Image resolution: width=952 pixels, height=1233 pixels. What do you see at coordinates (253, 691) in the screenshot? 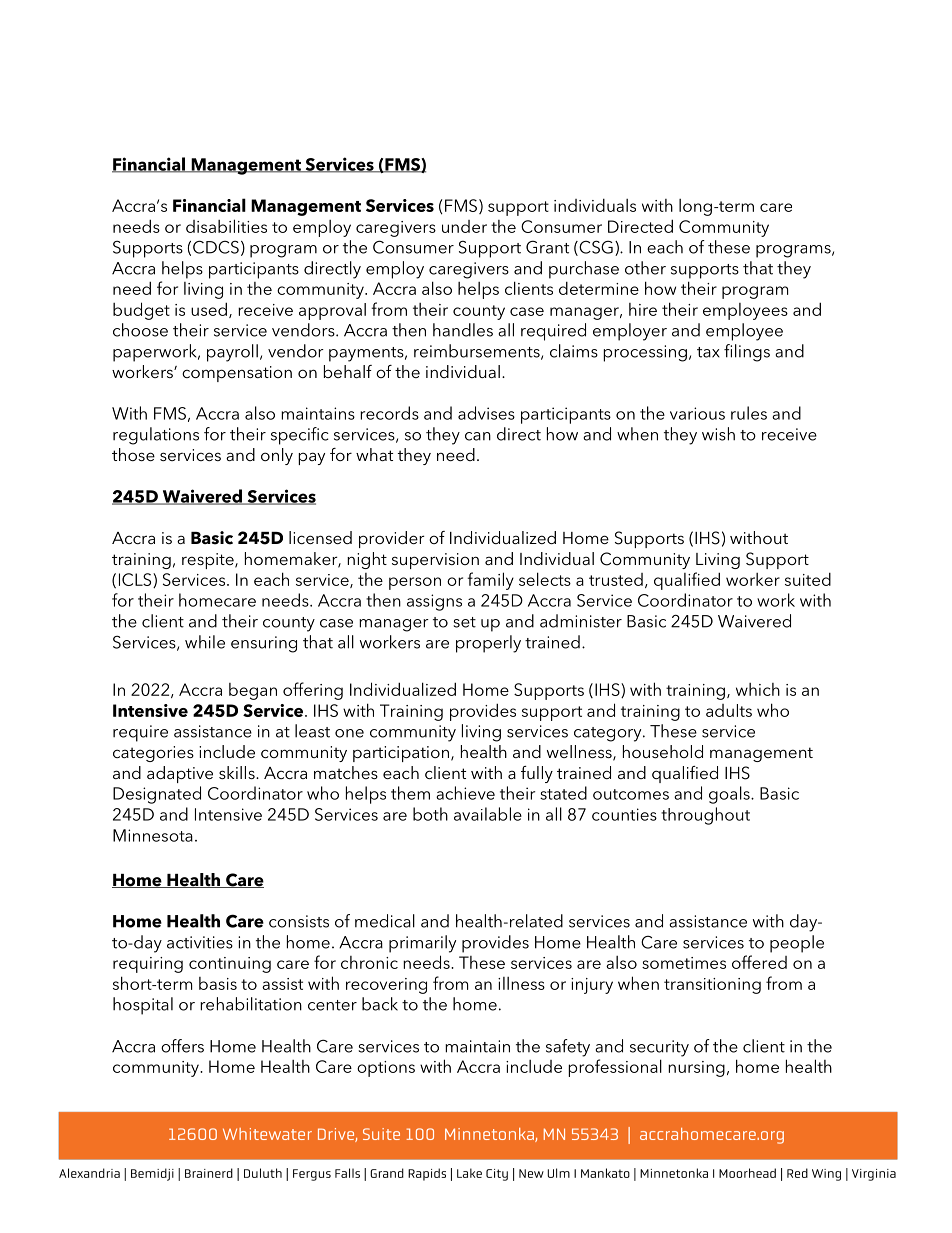
I see `began` at bounding box center [253, 691].
